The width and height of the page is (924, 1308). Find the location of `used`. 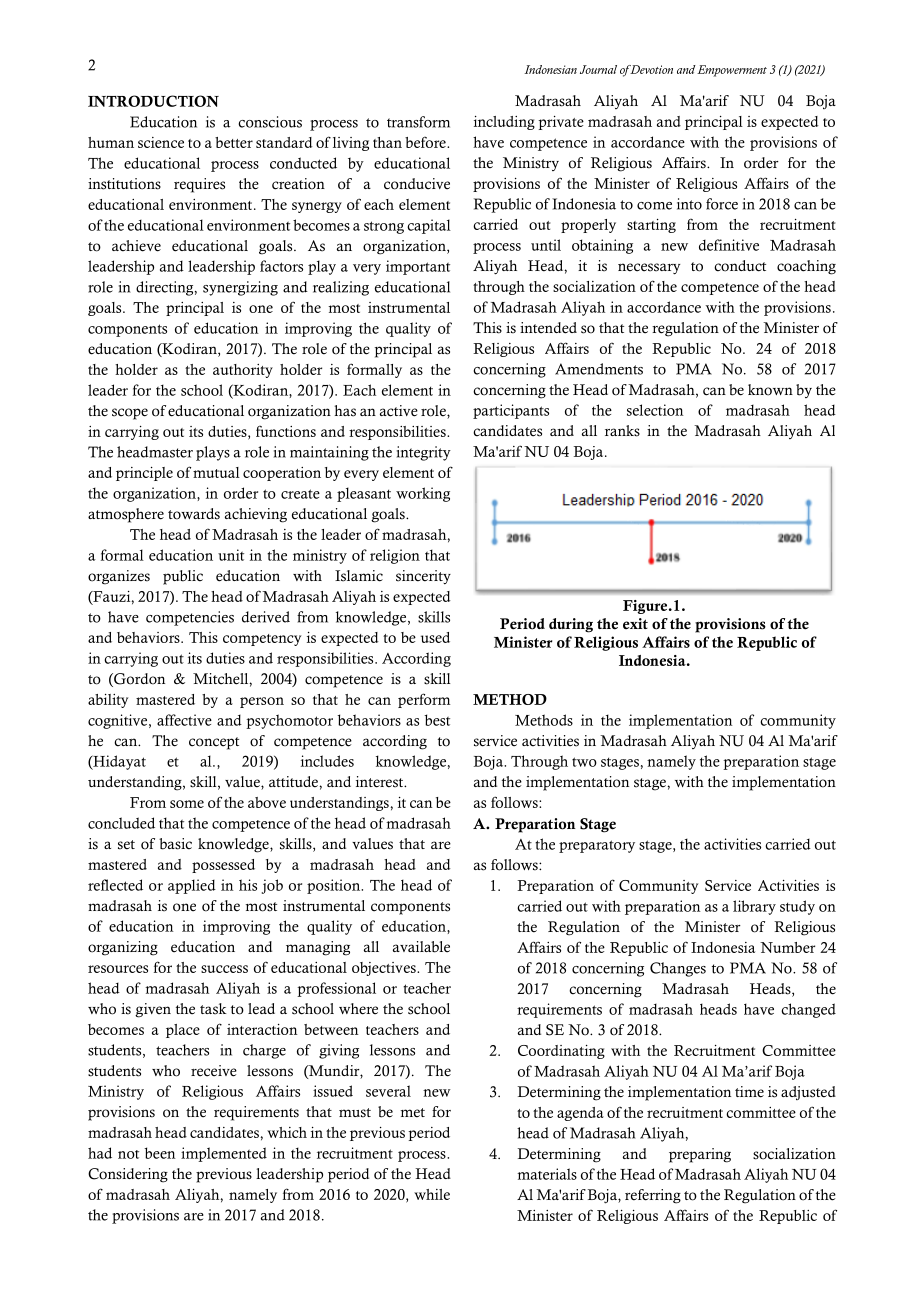

used is located at coordinates (435, 637).
